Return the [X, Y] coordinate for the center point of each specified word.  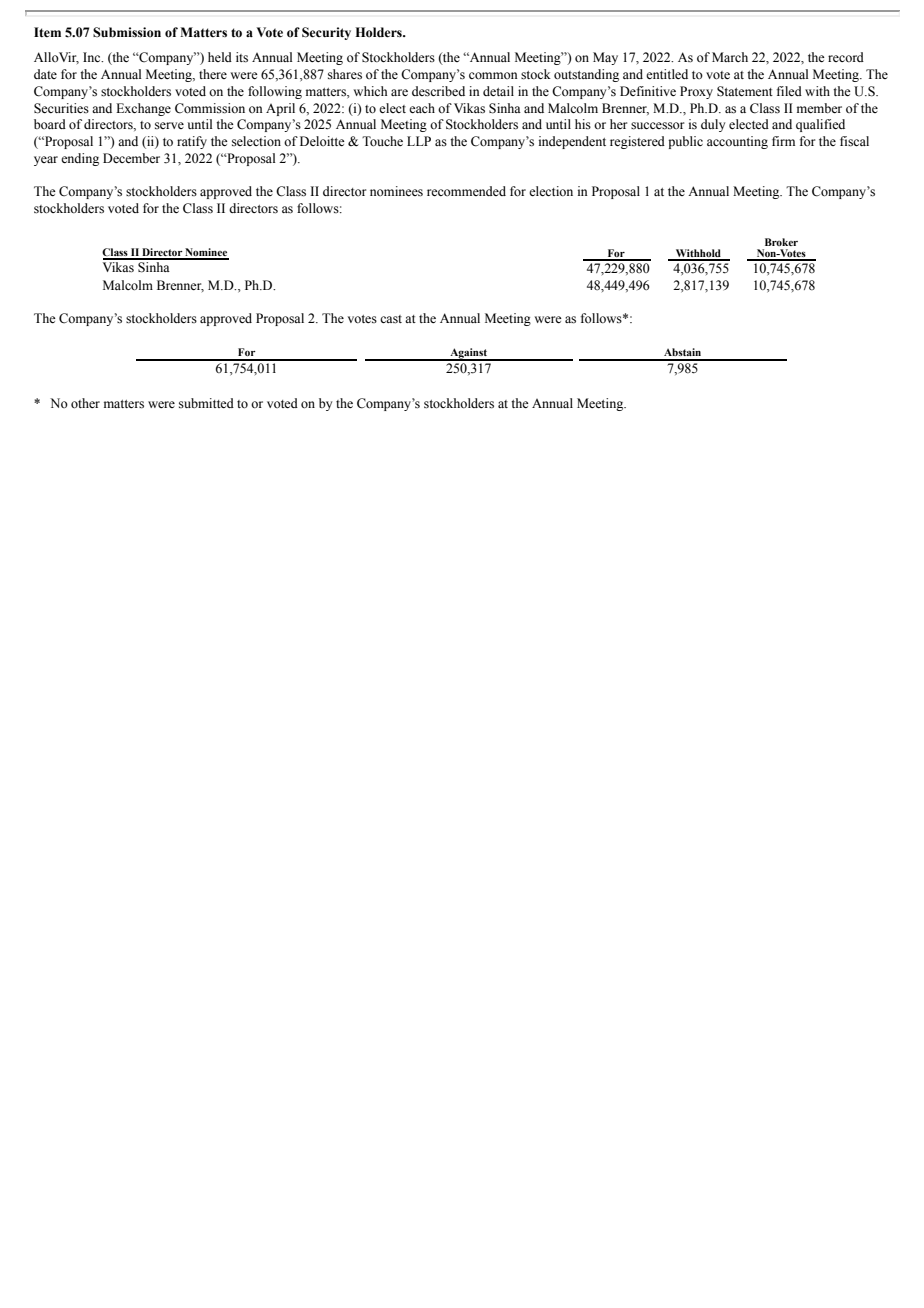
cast [391, 319]
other [85, 403]
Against [469, 354]
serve [169, 125]
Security [326, 33]
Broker [781, 242]
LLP [419, 141]
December [131, 158]
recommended [466, 191]
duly [713, 125]
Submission [127, 32]
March [730, 57]
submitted [206, 403]
